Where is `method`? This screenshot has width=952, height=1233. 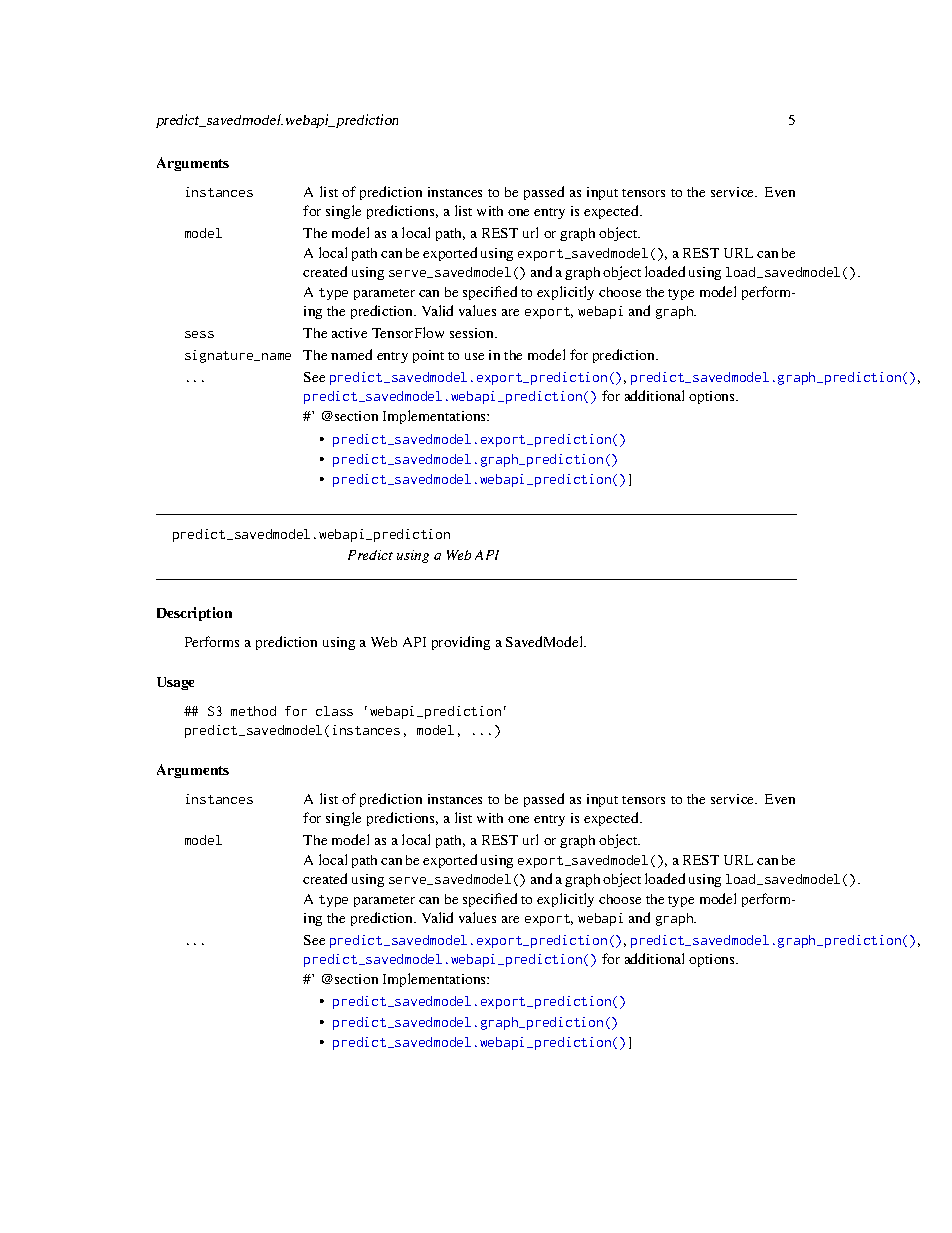
method is located at coordinates (253, 711).
